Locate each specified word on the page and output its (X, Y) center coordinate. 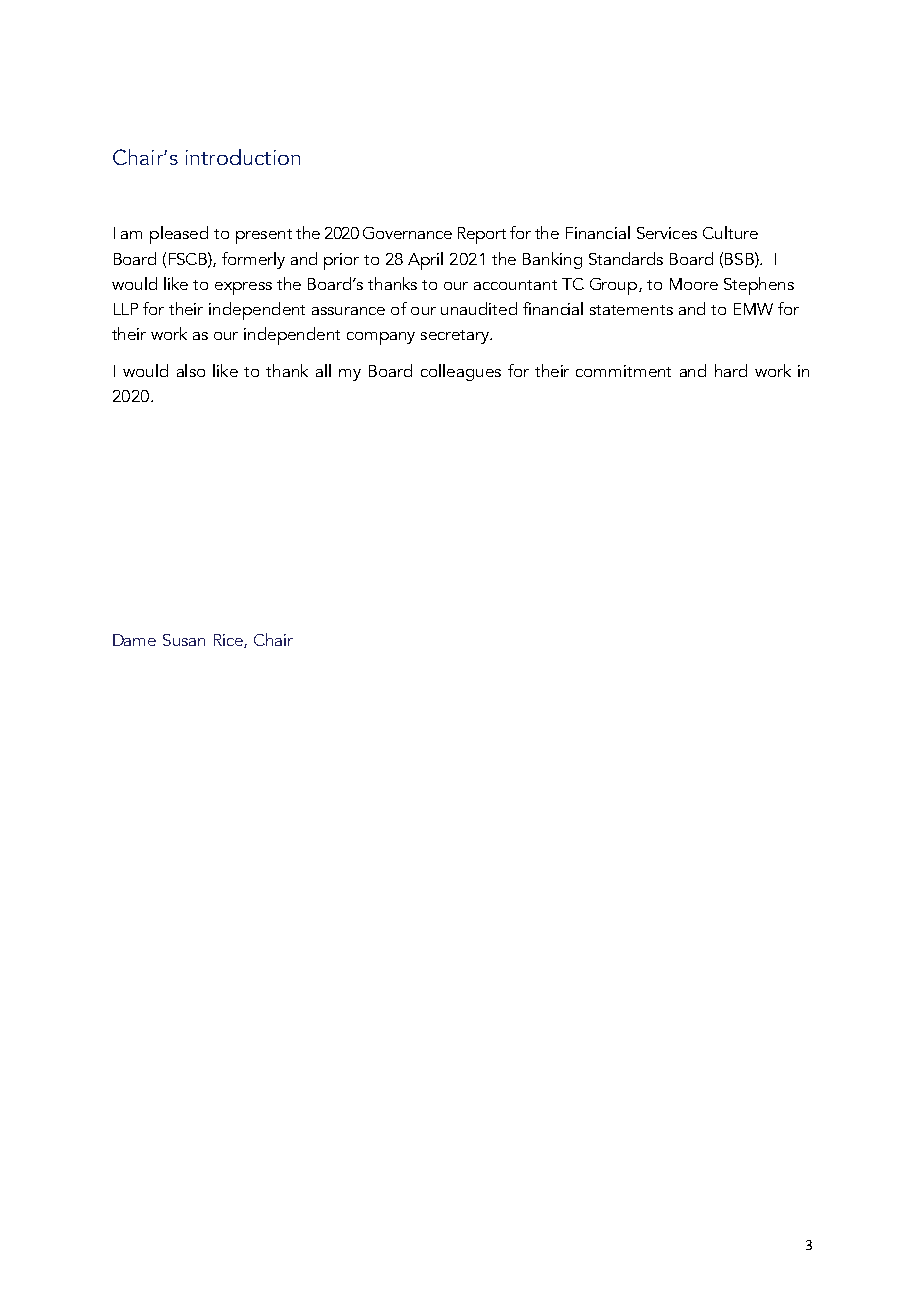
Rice (229, 641)
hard (731, 370)
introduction (243, 157)
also (191, 370)
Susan (184, 640)
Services (667, 233)
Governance (407, 233)
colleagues (461, 372)
